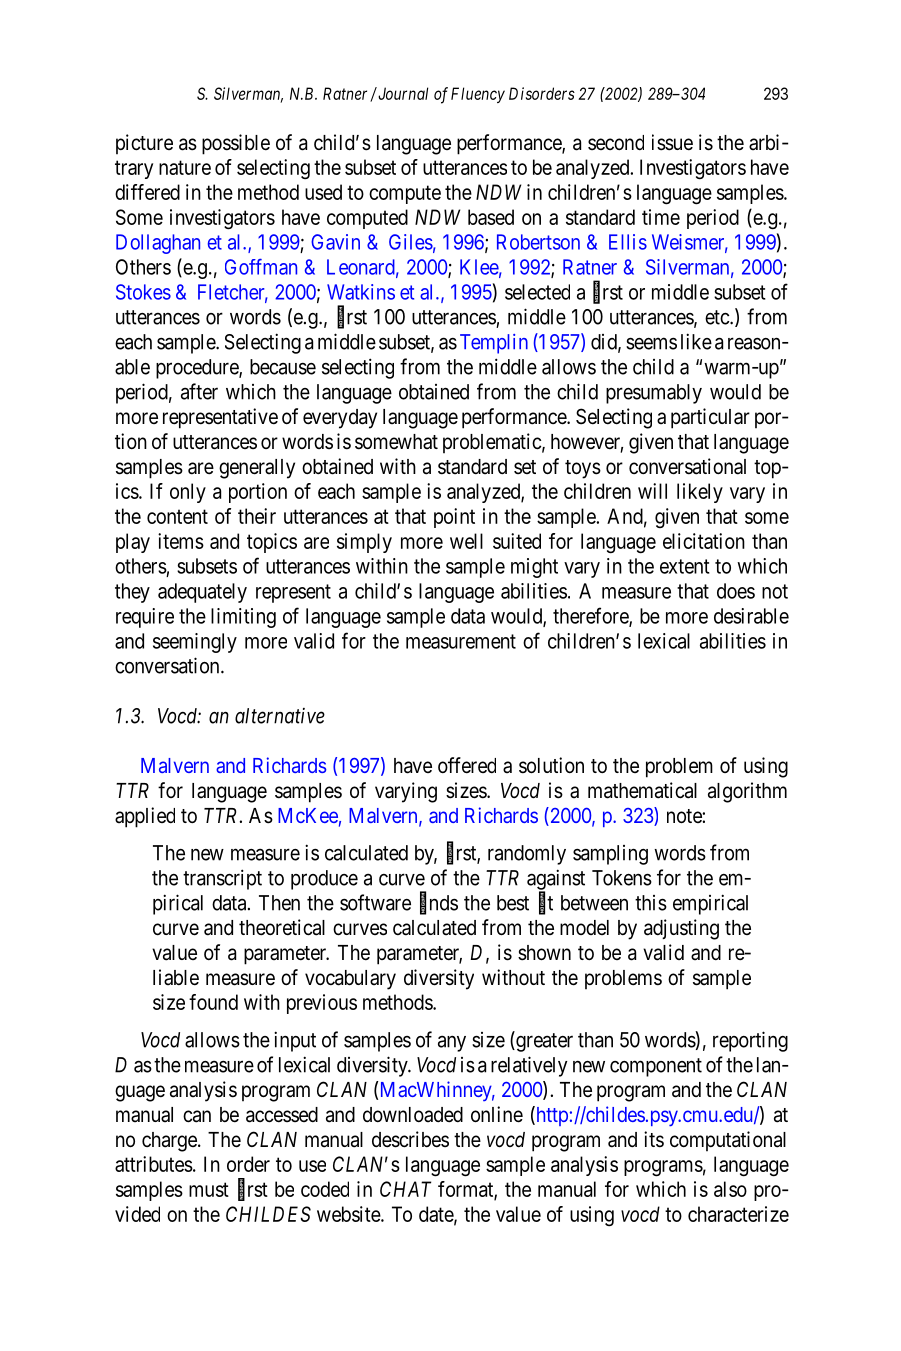 The height and width of the screenshot is (1351, 901). What do you see at coordinates (654, 1139) in the screenshot?
I see `its` at bounding box center [654, 1139].
